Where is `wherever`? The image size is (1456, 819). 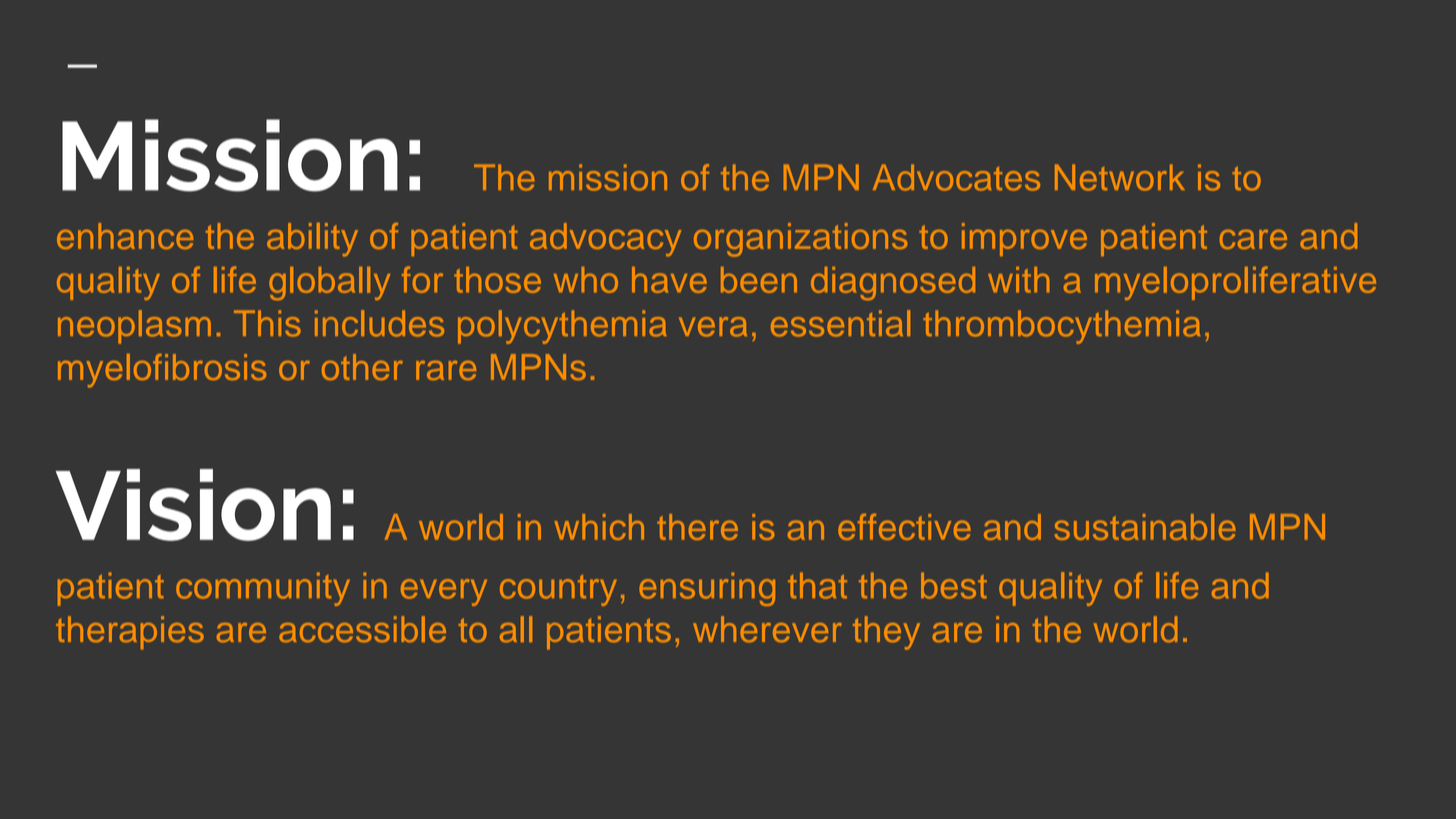 wherever is located at coordinates (767, 629).
